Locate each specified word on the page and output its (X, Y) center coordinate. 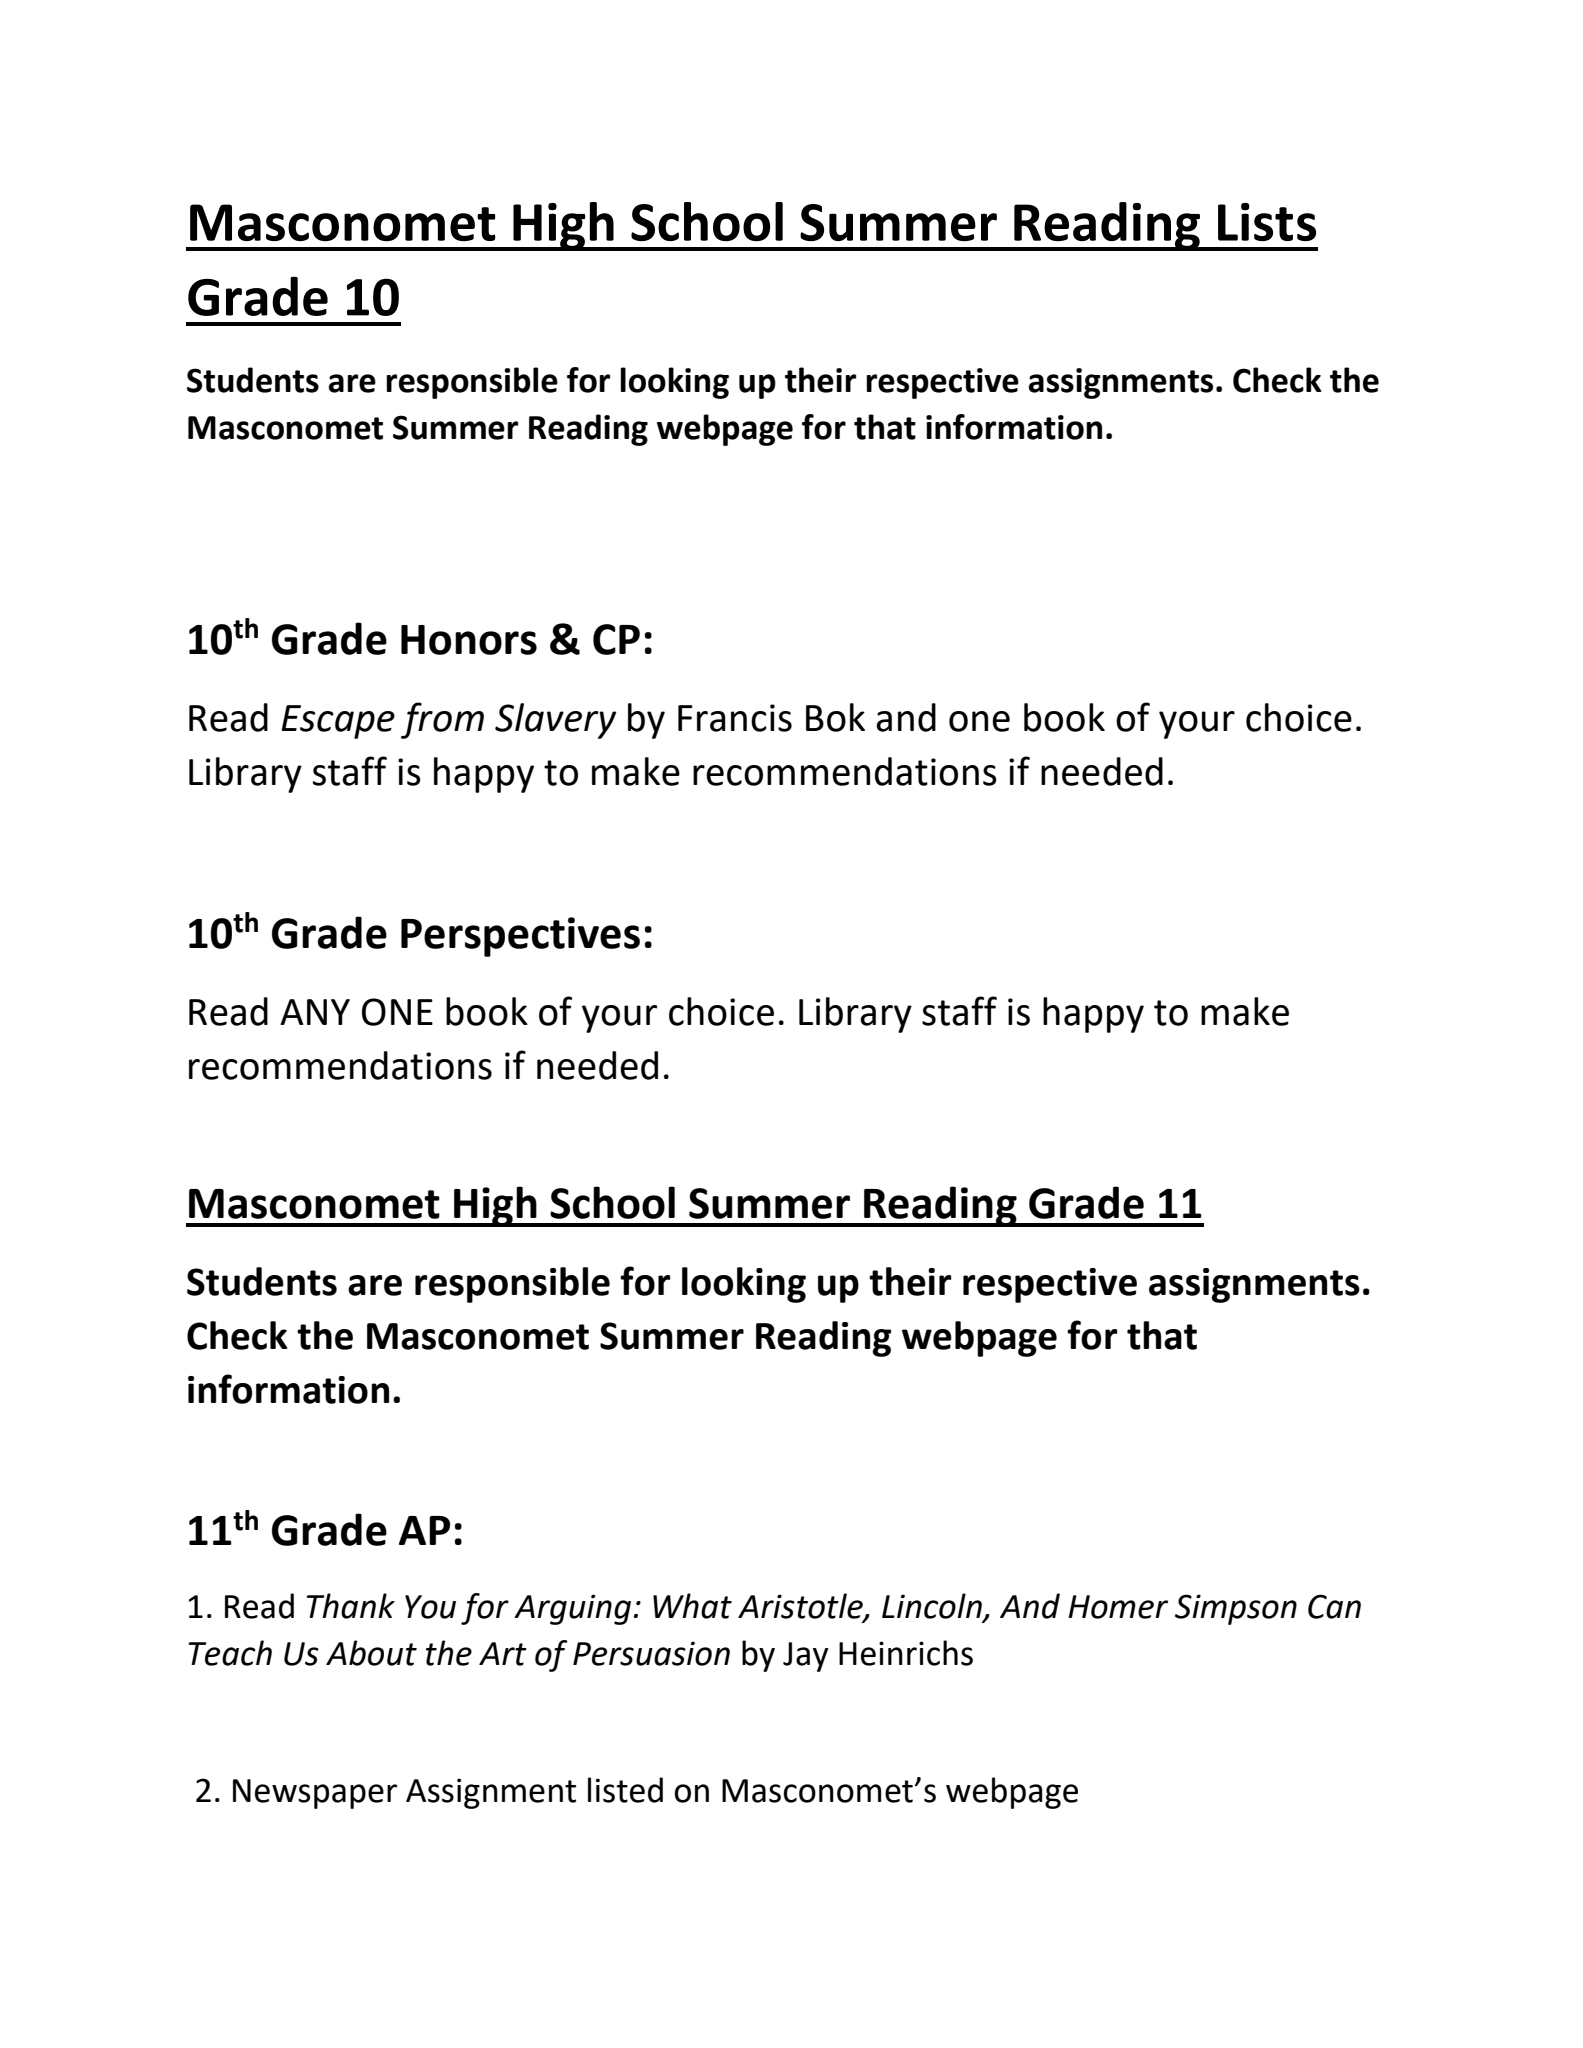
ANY (315, 1012)
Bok (835, 717)
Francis (735, 718)
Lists (1267, 222)
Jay (805, 1657)
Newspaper (315, 1794)
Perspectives (520, 937)
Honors (469, 640)
